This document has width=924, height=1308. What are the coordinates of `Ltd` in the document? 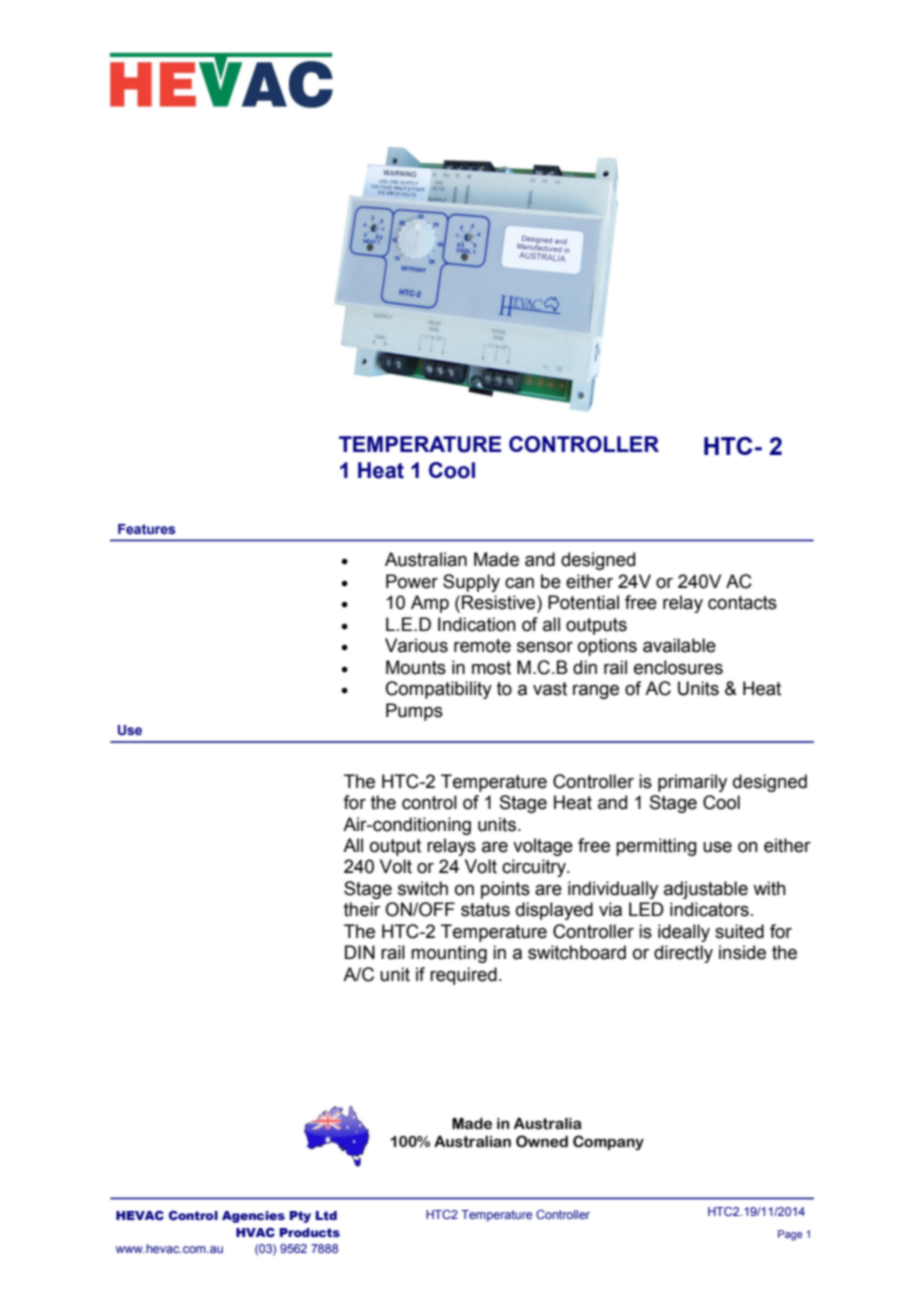 It's located at (326, 1215).
